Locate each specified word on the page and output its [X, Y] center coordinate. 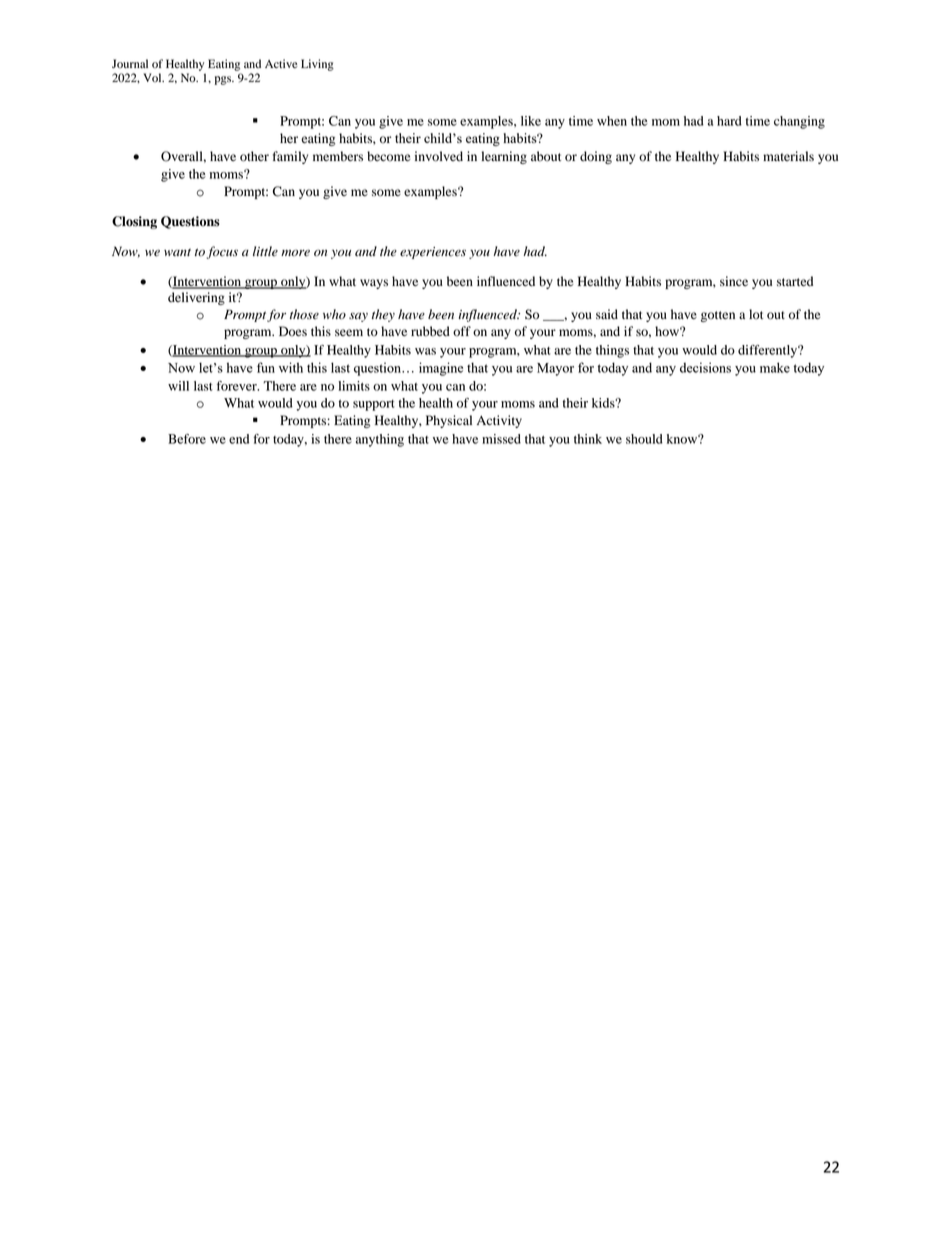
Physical [449, 421]
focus [222, 252]
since [734, 281]
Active [281, 63]
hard [729, 121]
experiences [433, 253]
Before [187, 439]
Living [317, 65]
